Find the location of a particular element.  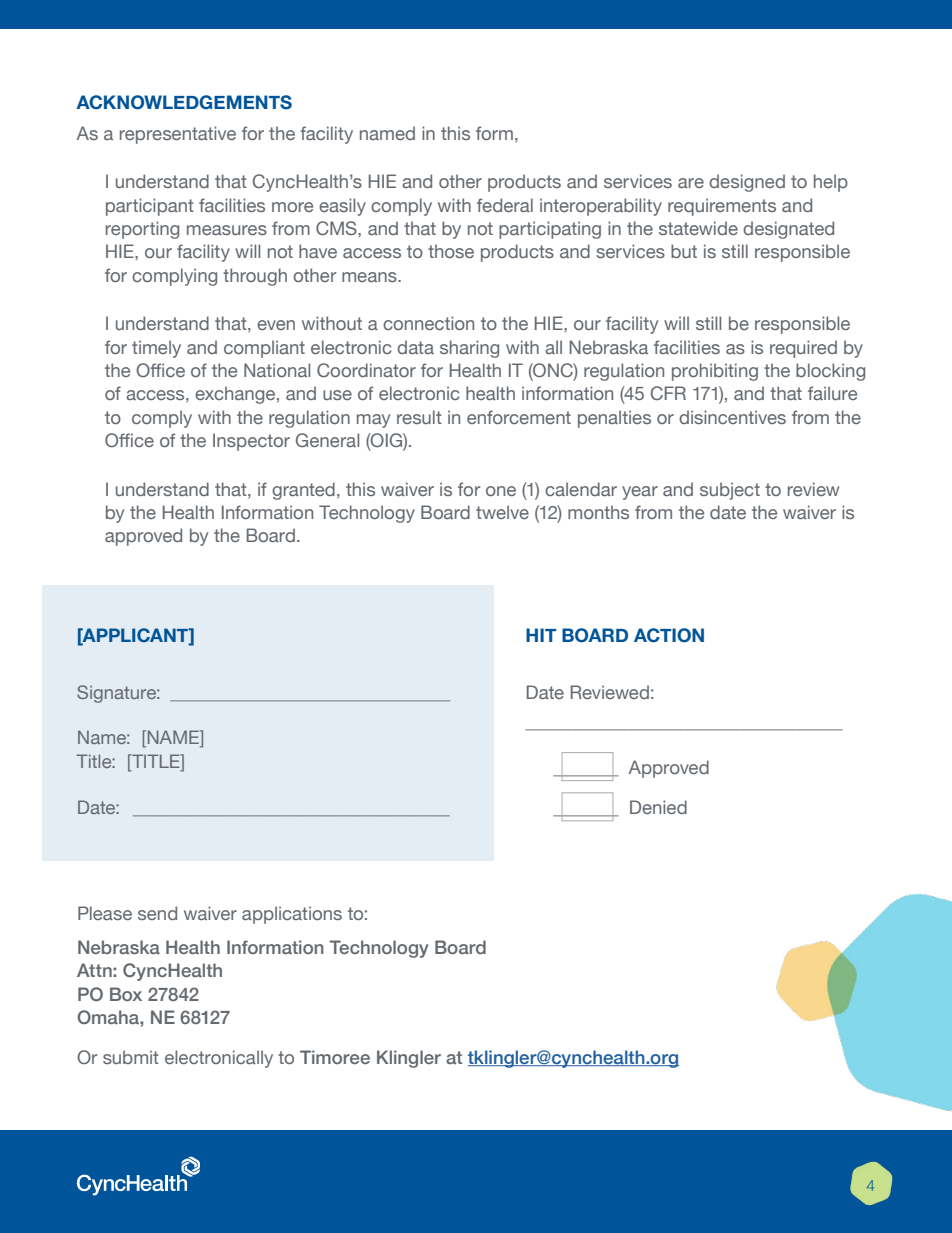

prohibiting is located at coordinates (715, 372).
